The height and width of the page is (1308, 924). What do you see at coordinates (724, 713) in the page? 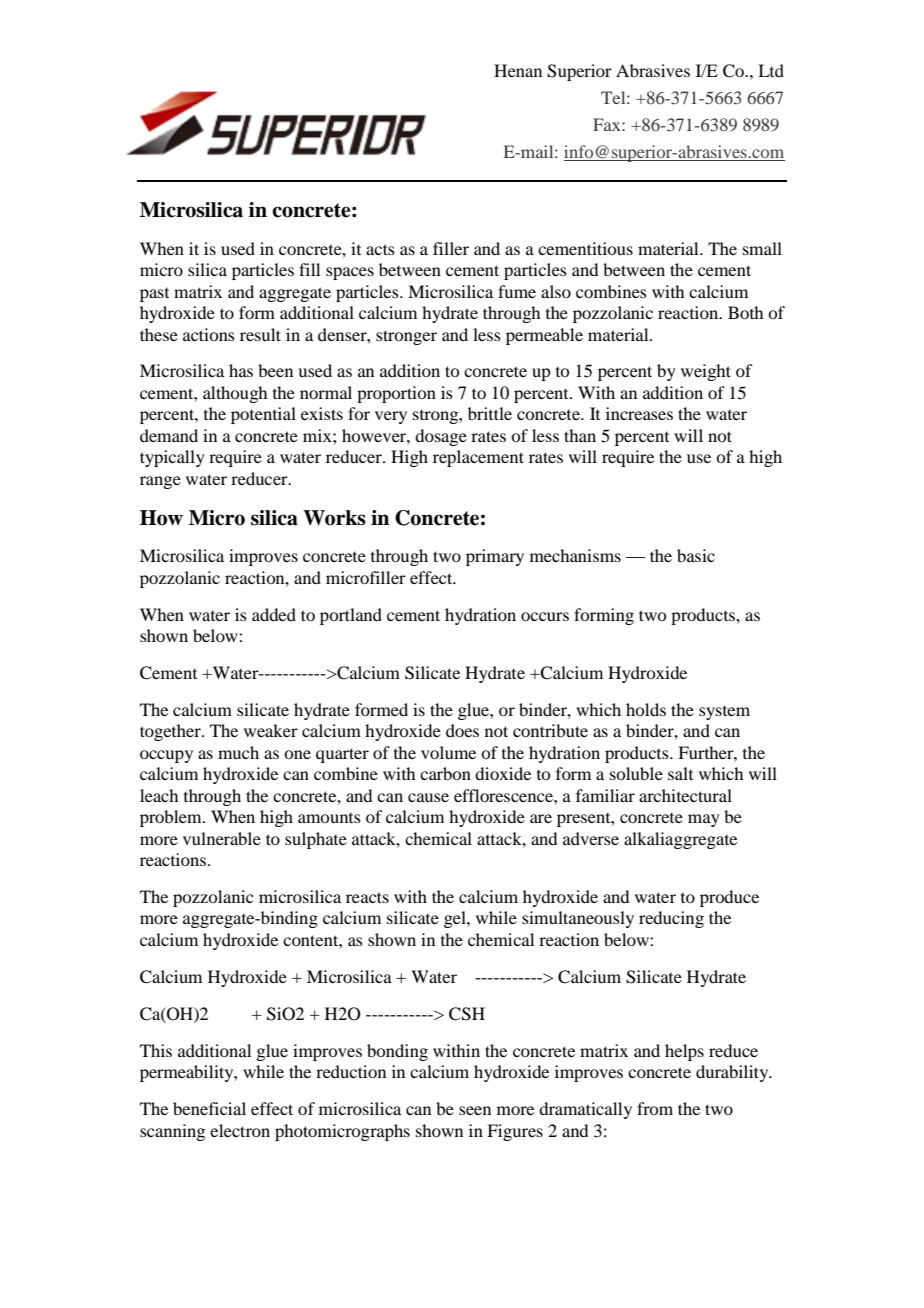
I see `system` at bounding box center [724, 713].
